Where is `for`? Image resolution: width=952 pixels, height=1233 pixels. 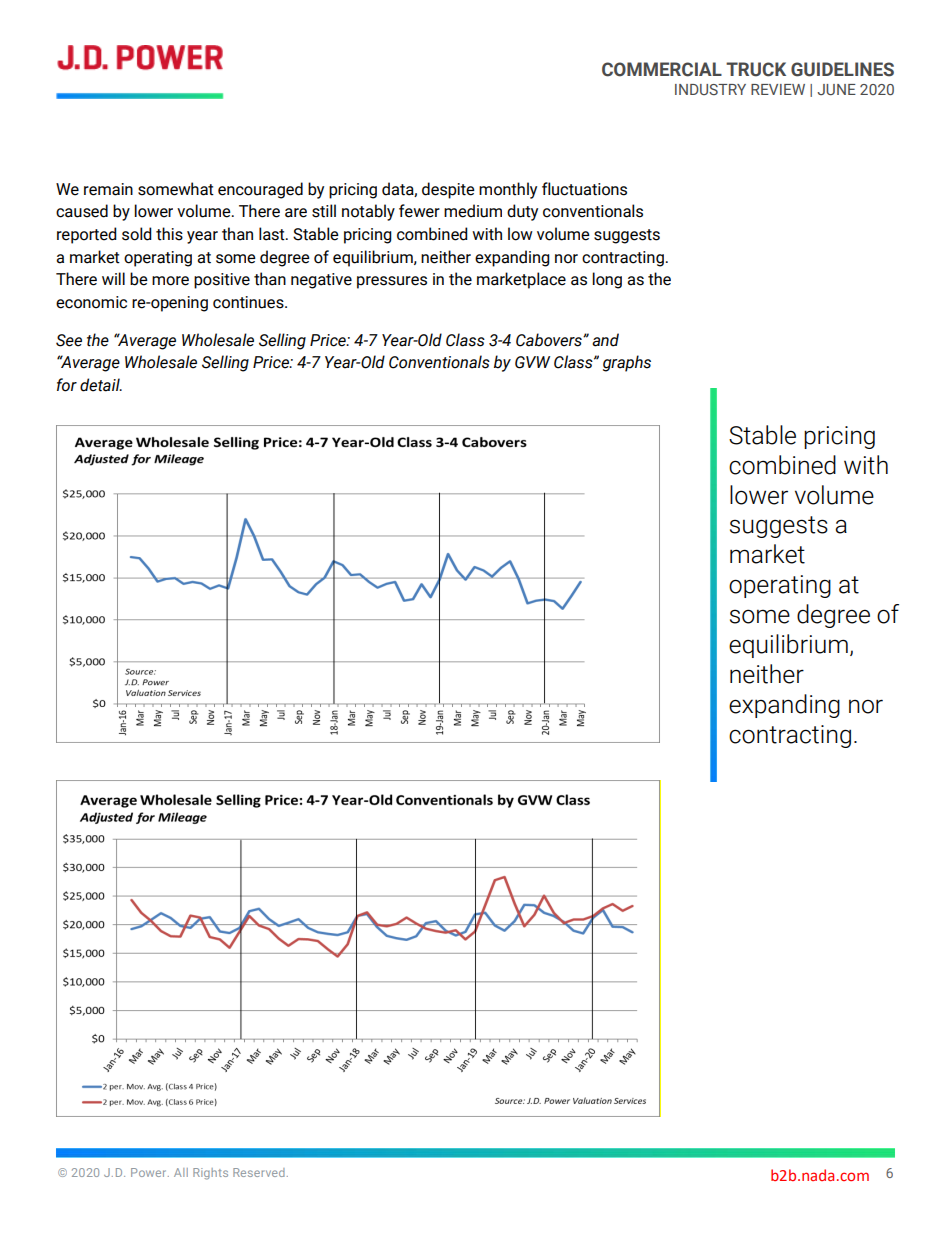 for is located at coordinates (67, 385).
